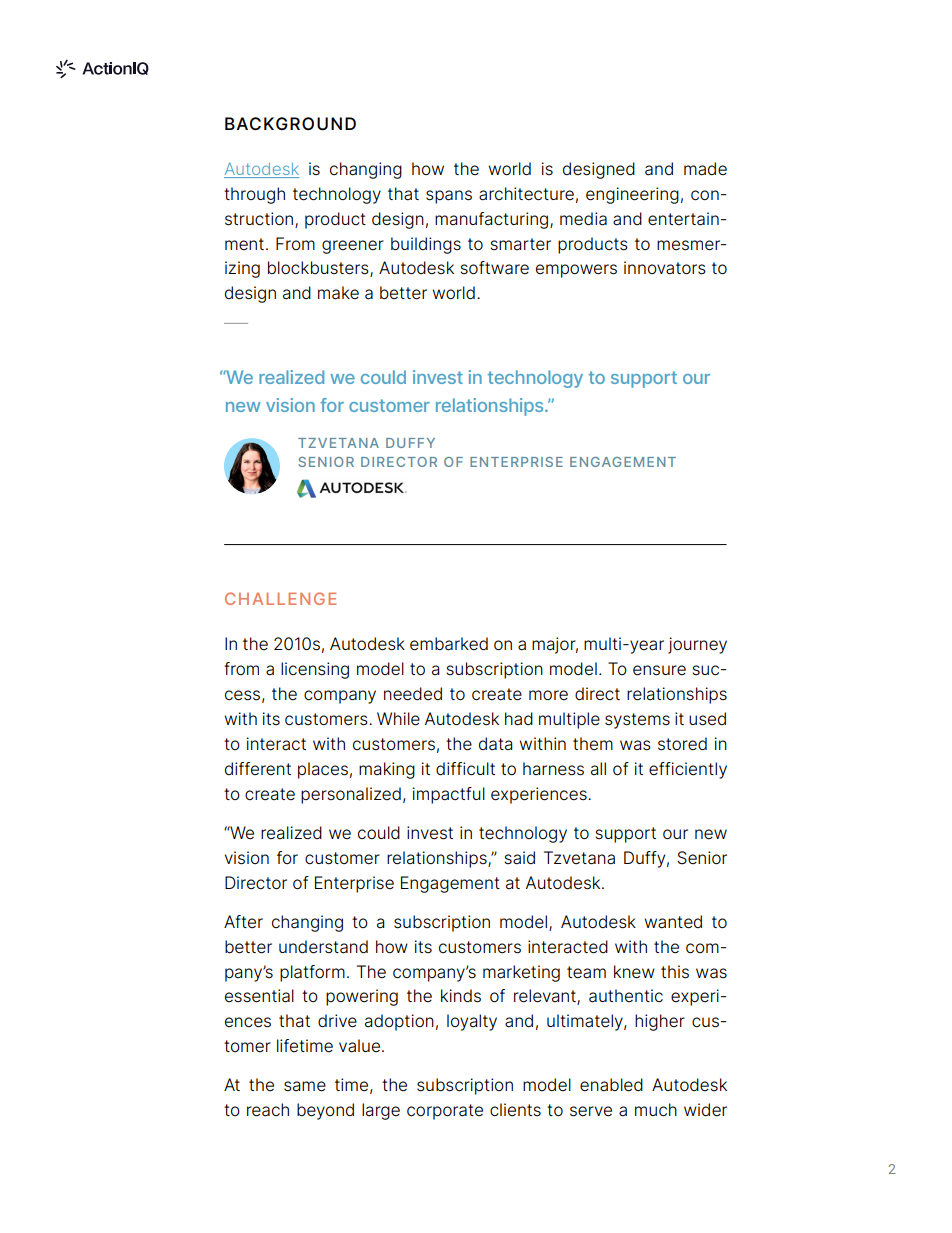  I want to click on journey, so click(697, 645).
